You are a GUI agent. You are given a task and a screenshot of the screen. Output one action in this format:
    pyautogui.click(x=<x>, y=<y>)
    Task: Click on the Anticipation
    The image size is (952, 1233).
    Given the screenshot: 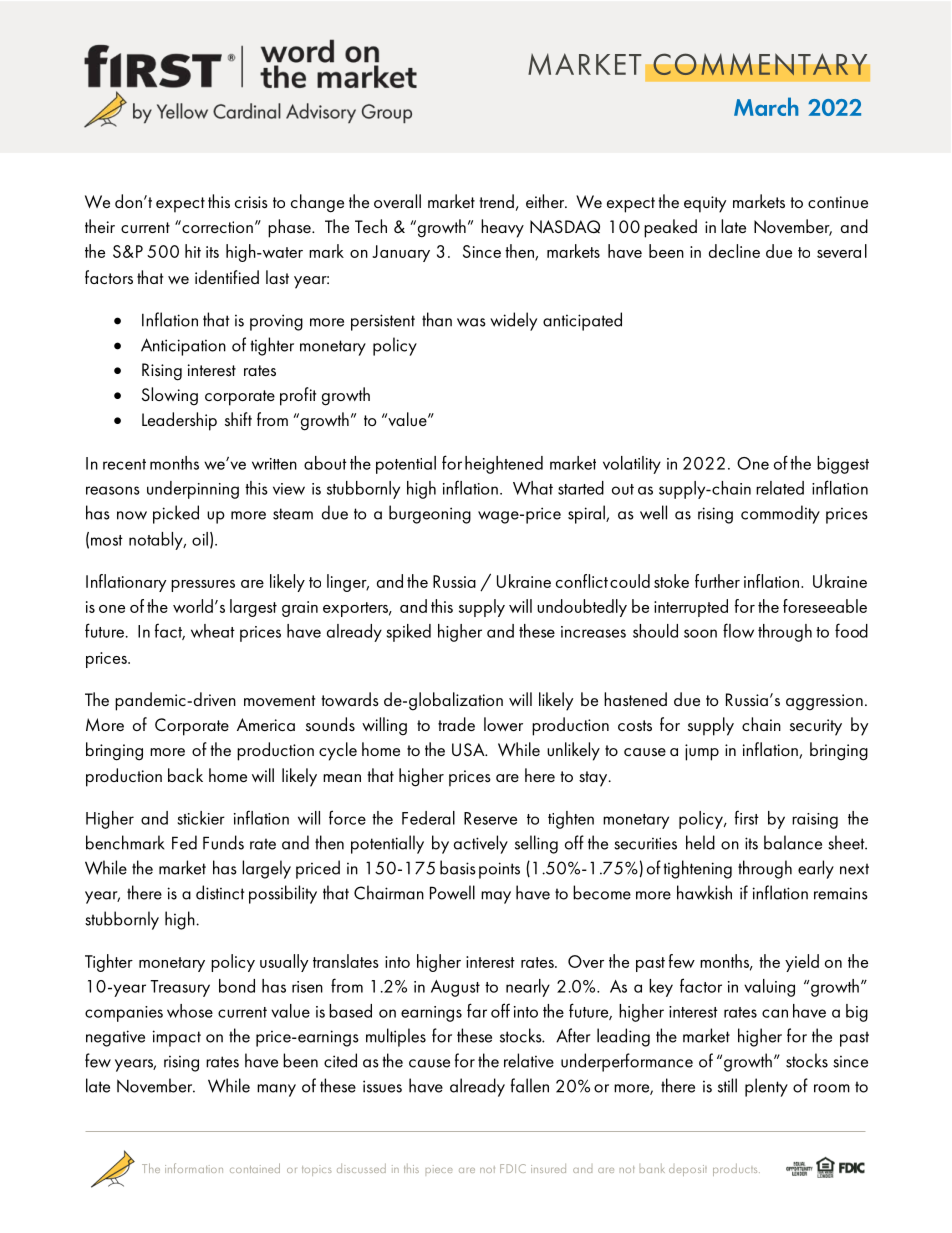 What is the action you would take?
    pyautogui.click(x=183, y=347)
